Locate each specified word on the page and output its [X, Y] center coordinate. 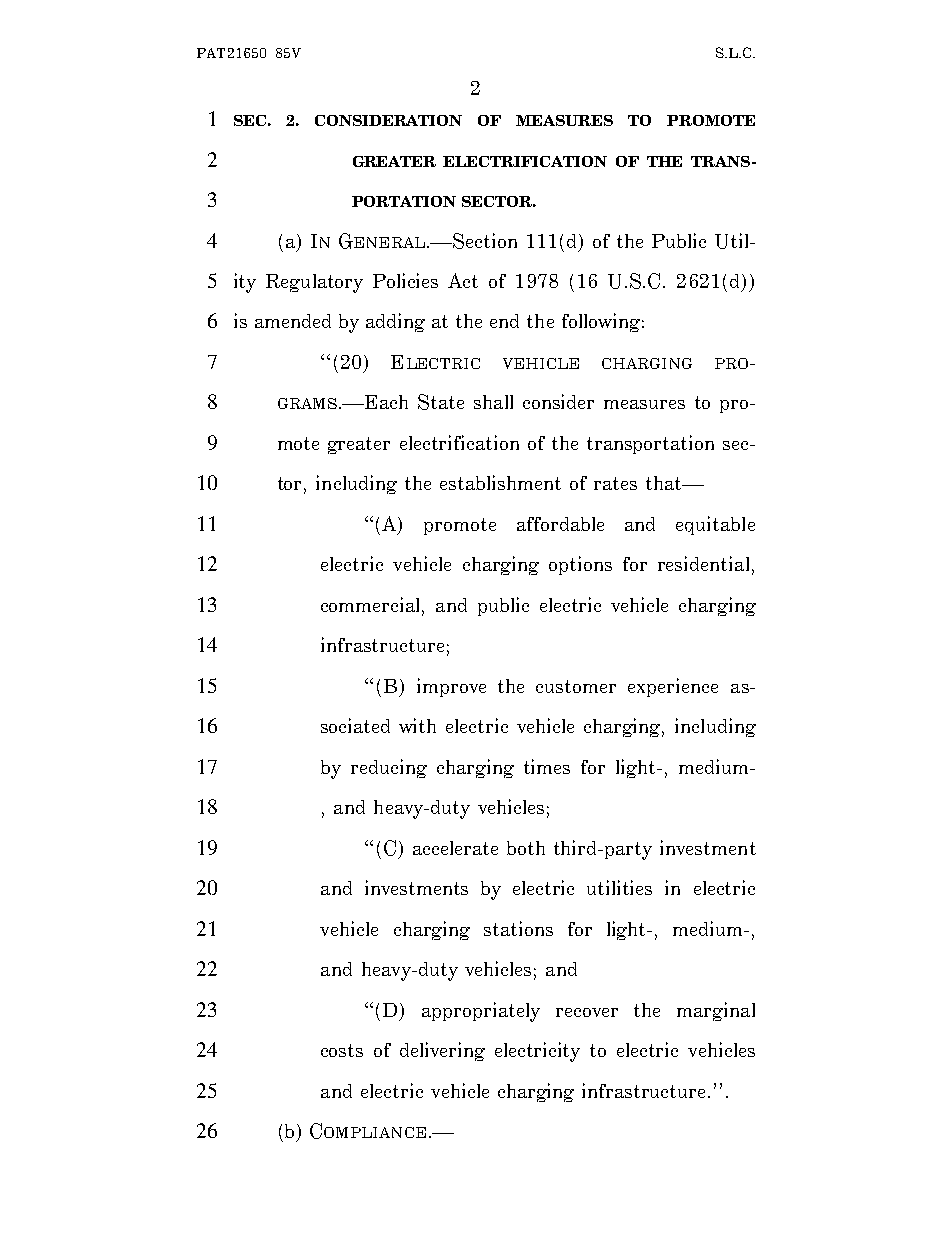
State [441, 402]
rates [615, 483]
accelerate [455, 848]
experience [673, 687]
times [547, 766]
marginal [716, 1011]
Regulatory [314, 283]
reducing [389, 768]
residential [703, 563]
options [580, 565]
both [526, 848]
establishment [500, 482]
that [665, 483]
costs [342, 1050]
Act [463, 280]
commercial [372, 606]
